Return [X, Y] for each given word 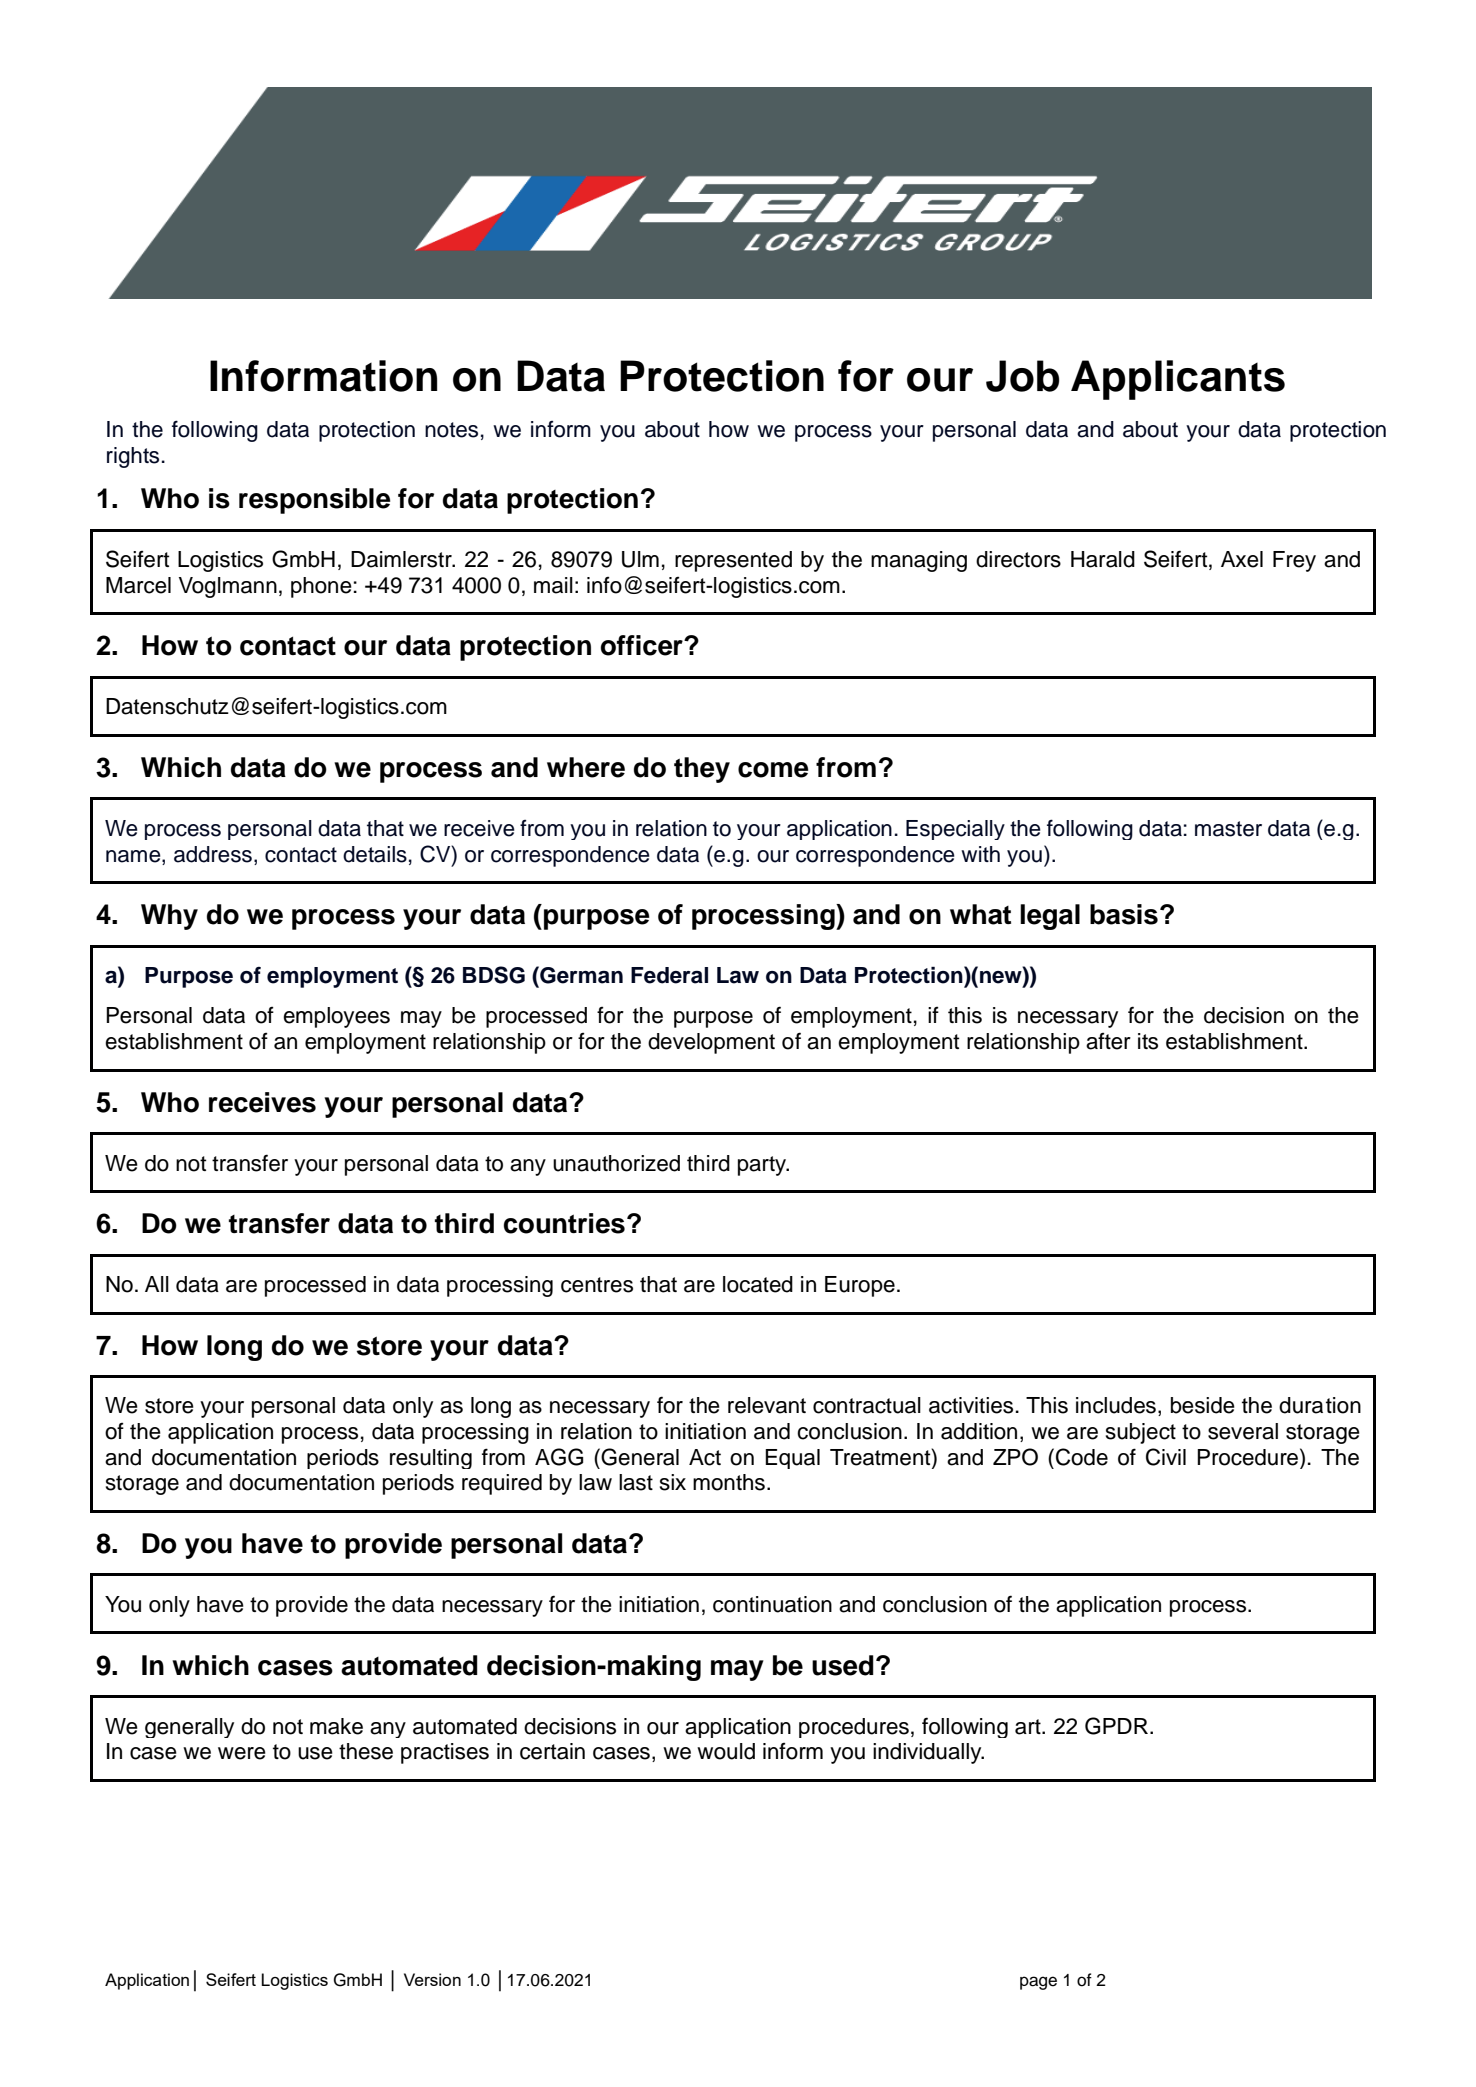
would [726, 1751]
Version [432, 1979]
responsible [314, 501]
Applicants [1178, 380]
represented [733, 561]
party [763, 1166]
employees [336, 1017]
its [1148, 1041]
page [1038, 1983]
